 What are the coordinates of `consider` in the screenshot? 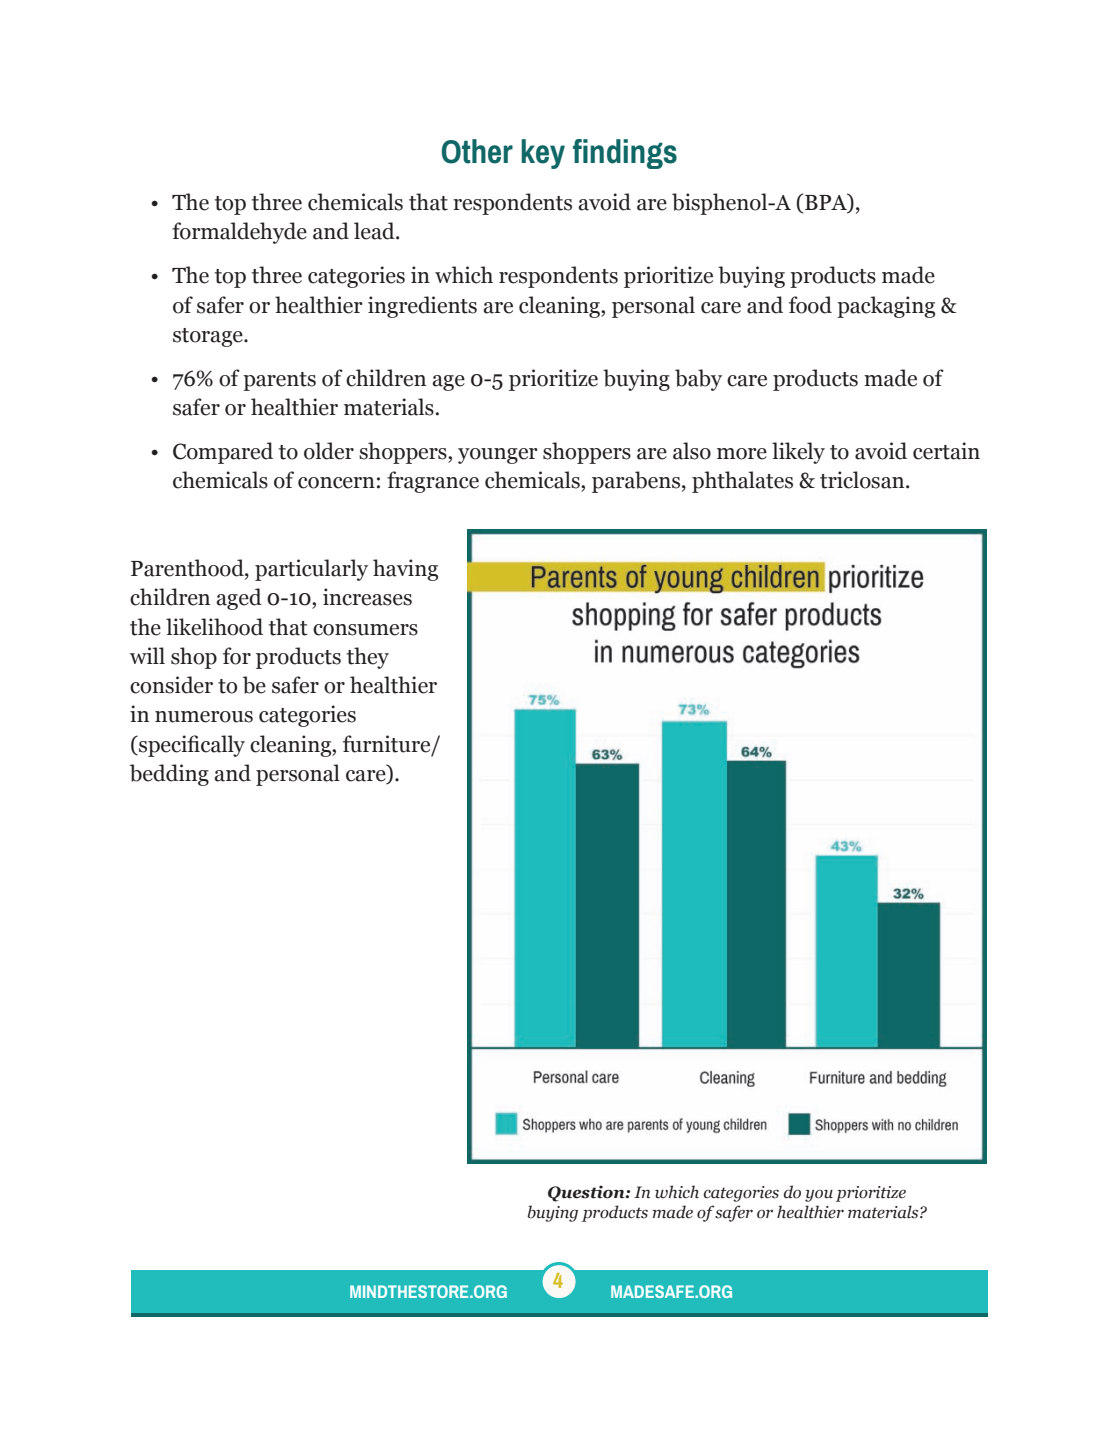 It's located at (171, 685).
